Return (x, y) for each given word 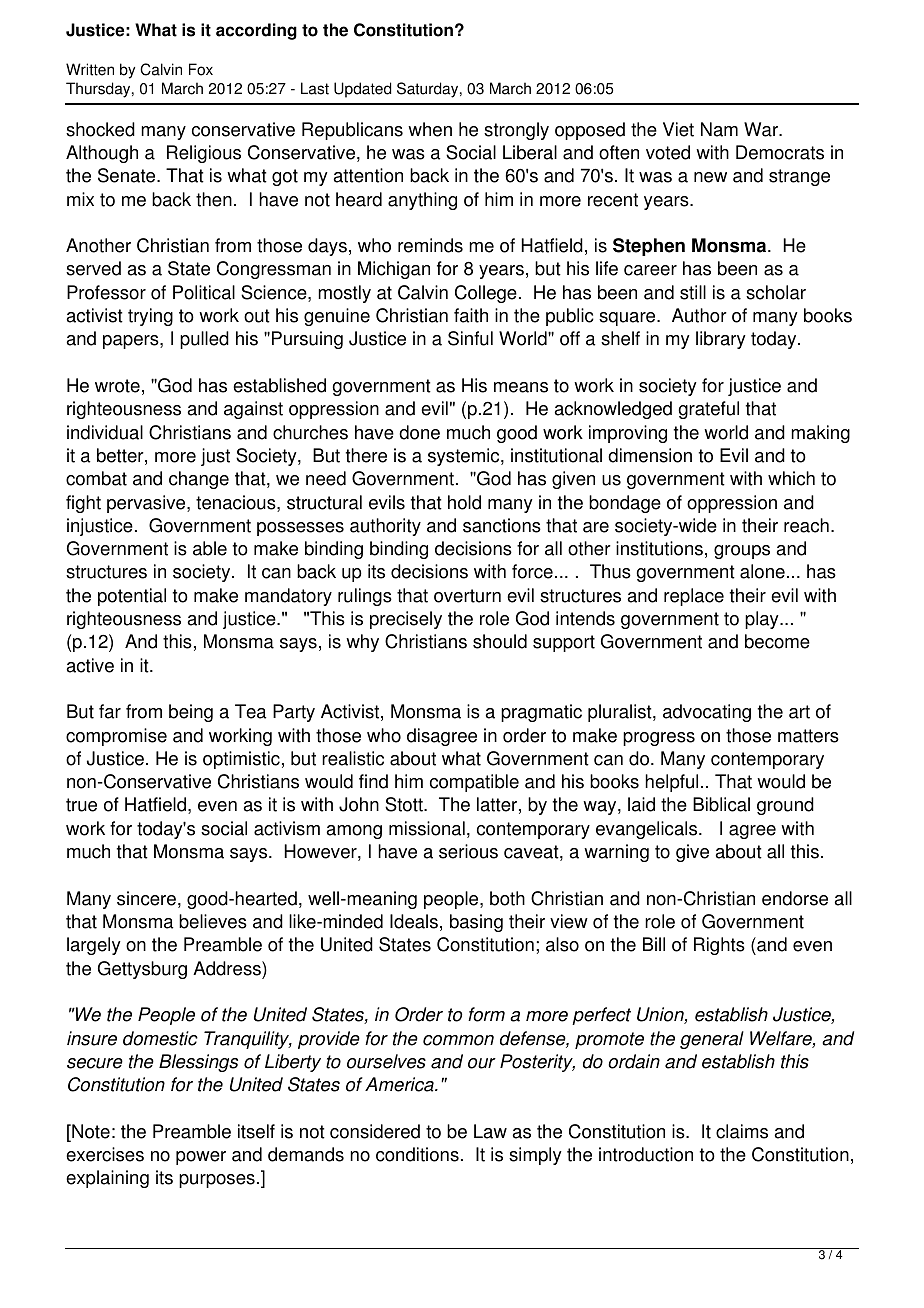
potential (132, 597)
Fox (201, 69)
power (201, 1158)
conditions (417, 1154)
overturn (467, 596)
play (763, 620)
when (430, 129)
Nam (719, 129)
